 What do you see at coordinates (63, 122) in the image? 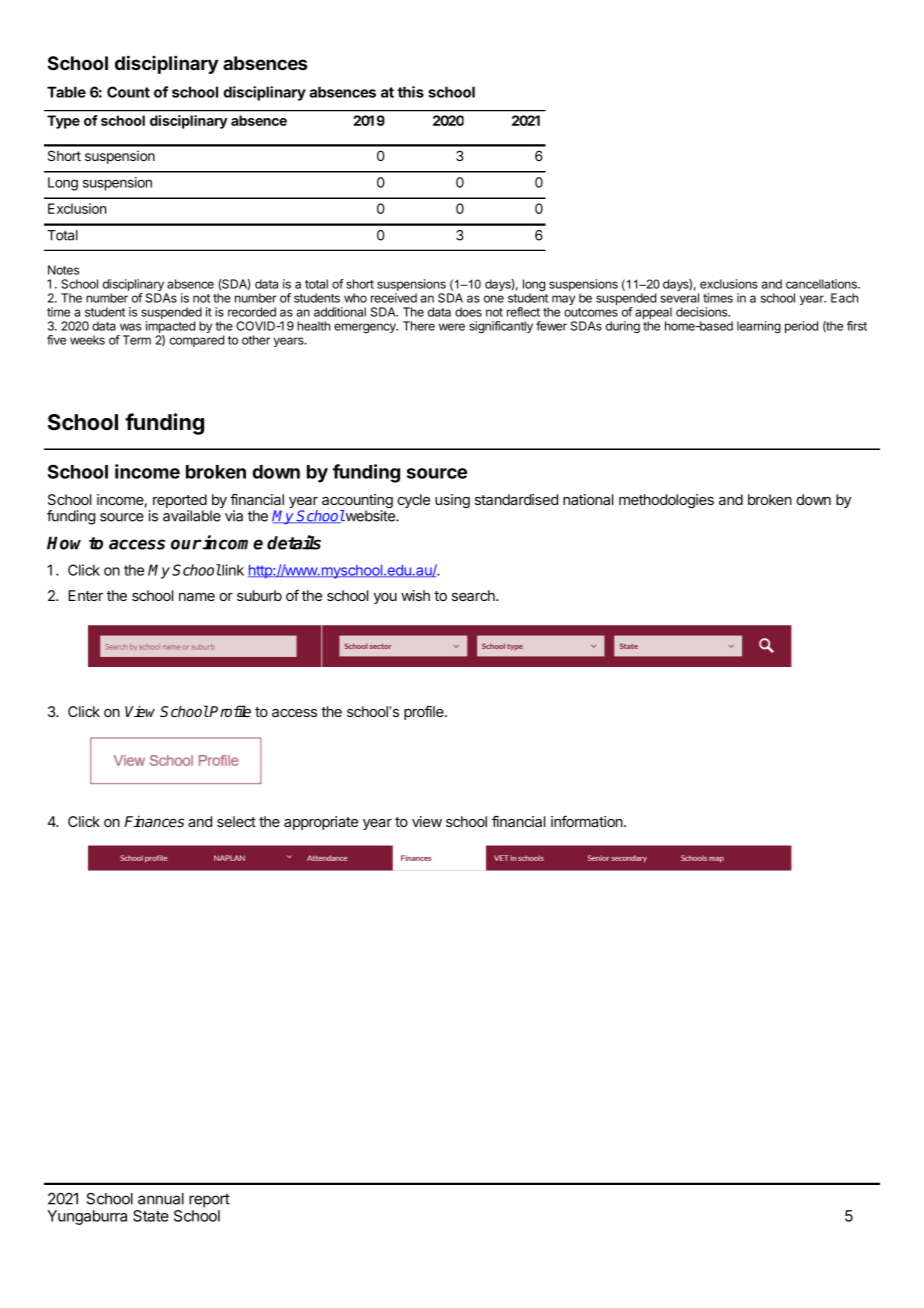
I see `Type` at bounding box center [63, 122].
